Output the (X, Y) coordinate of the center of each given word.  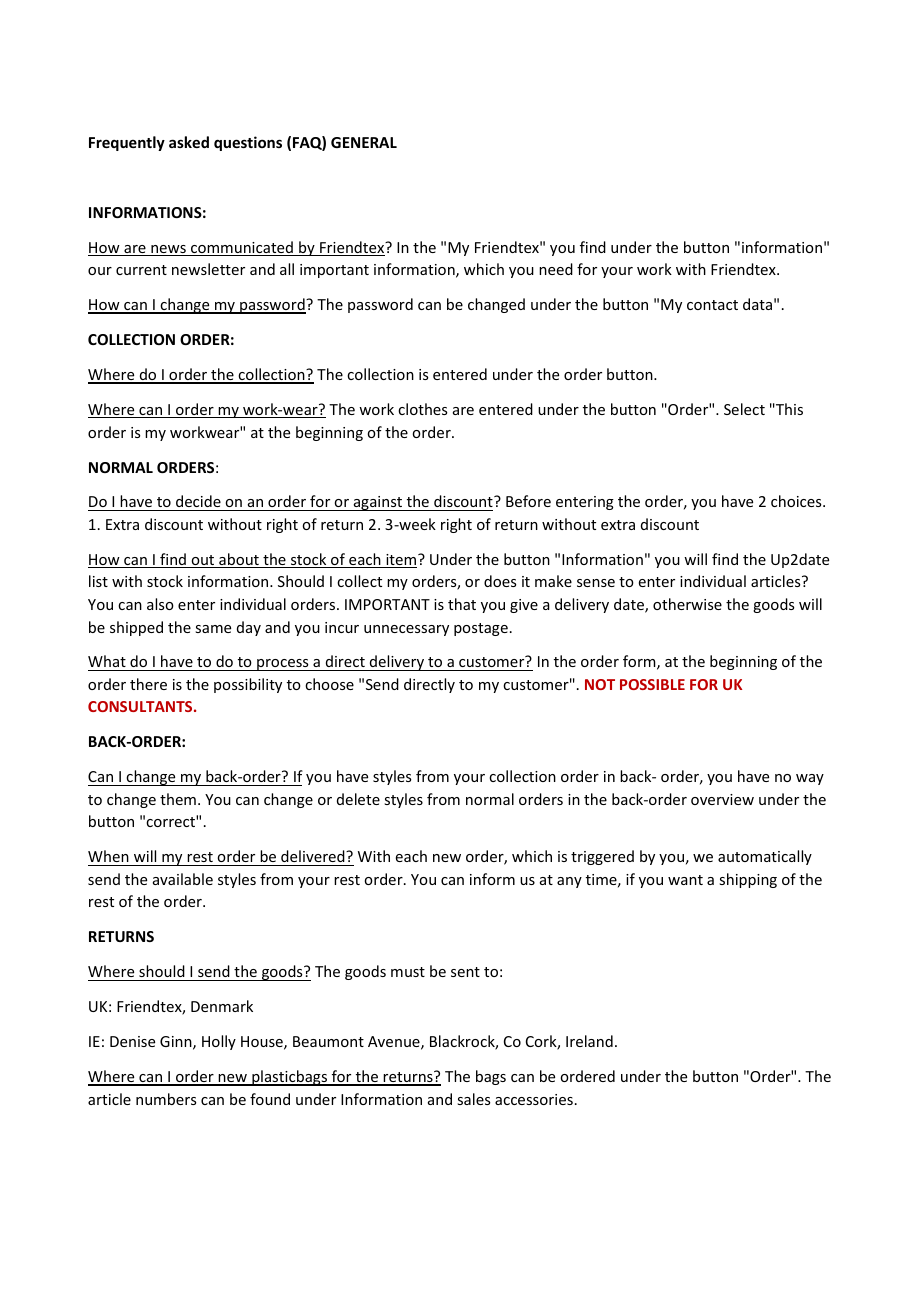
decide (198, 503)
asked (189, 142)
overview (722, 799)
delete (358, 799)
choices (797, 501)
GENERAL (364, 142)
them (178, 799)
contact (712, 305)
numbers (166, 1099)
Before (528, 501)
